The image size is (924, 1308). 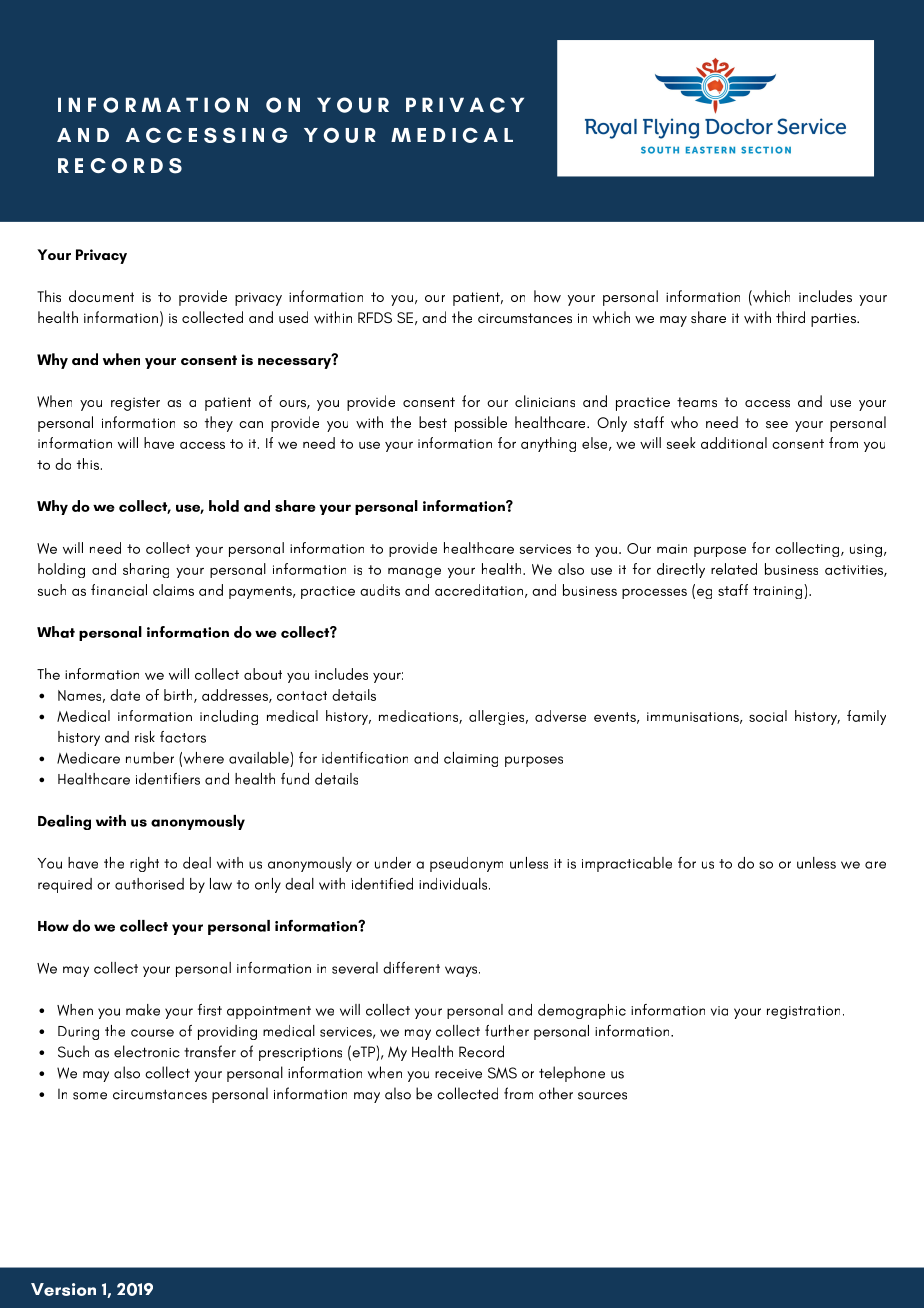 I want to click on make, so click(x=143, y=1010).
